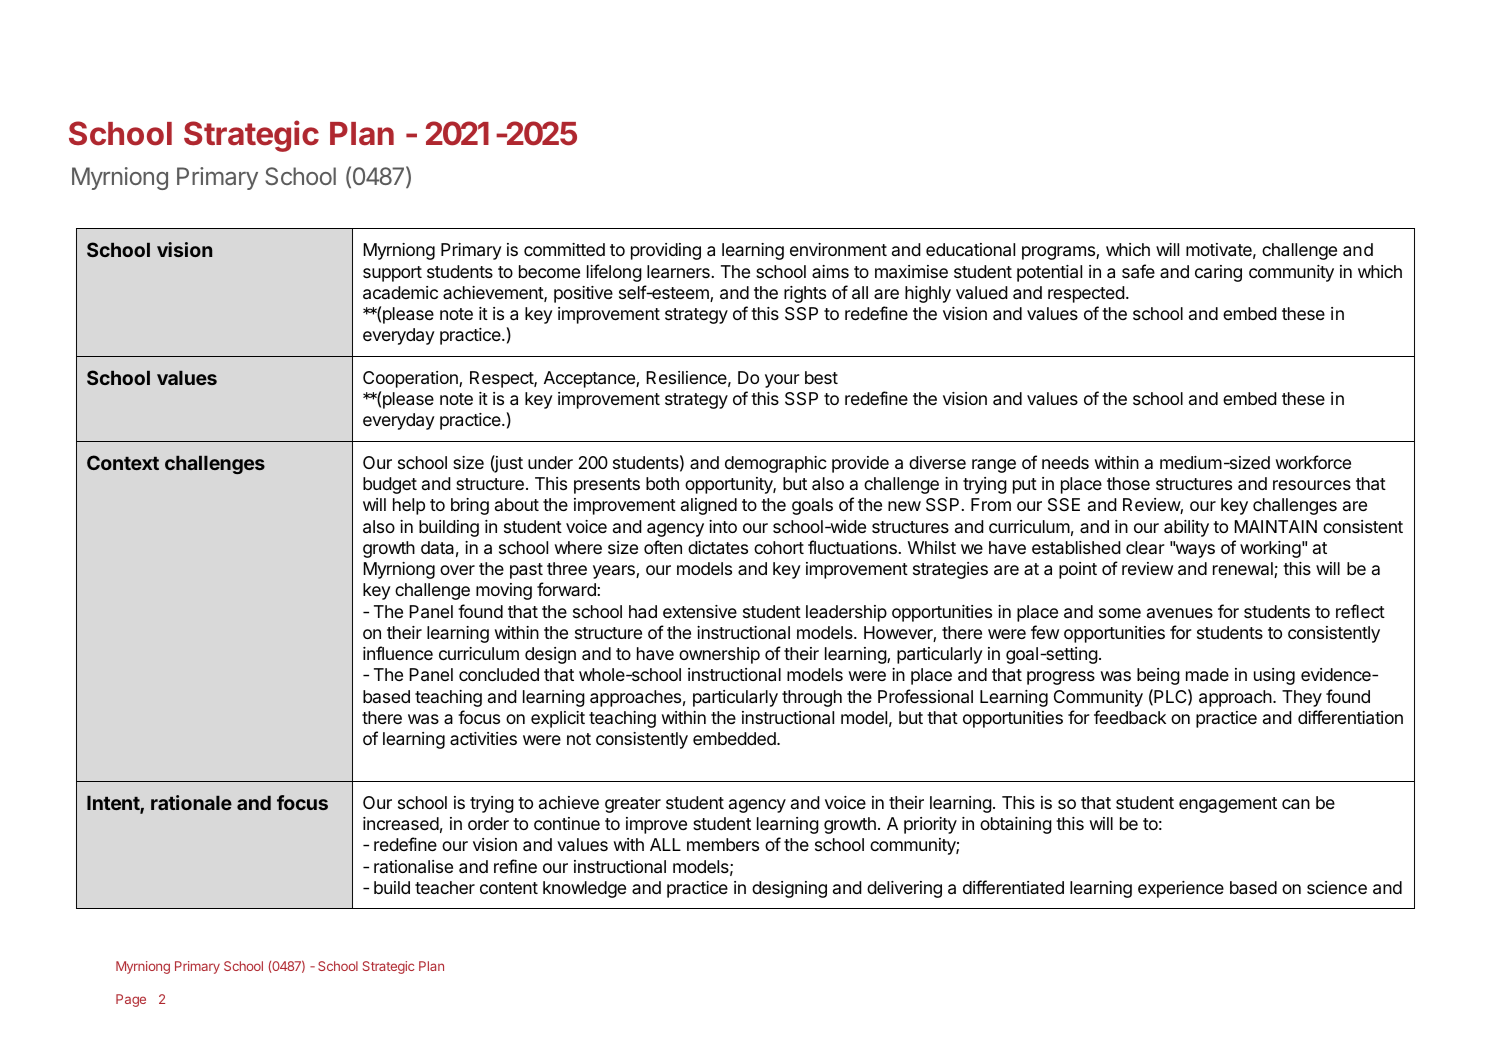  What do you see at coordinates (812, 698) in the page?
I see `through` at bounding box center [812, 698].
